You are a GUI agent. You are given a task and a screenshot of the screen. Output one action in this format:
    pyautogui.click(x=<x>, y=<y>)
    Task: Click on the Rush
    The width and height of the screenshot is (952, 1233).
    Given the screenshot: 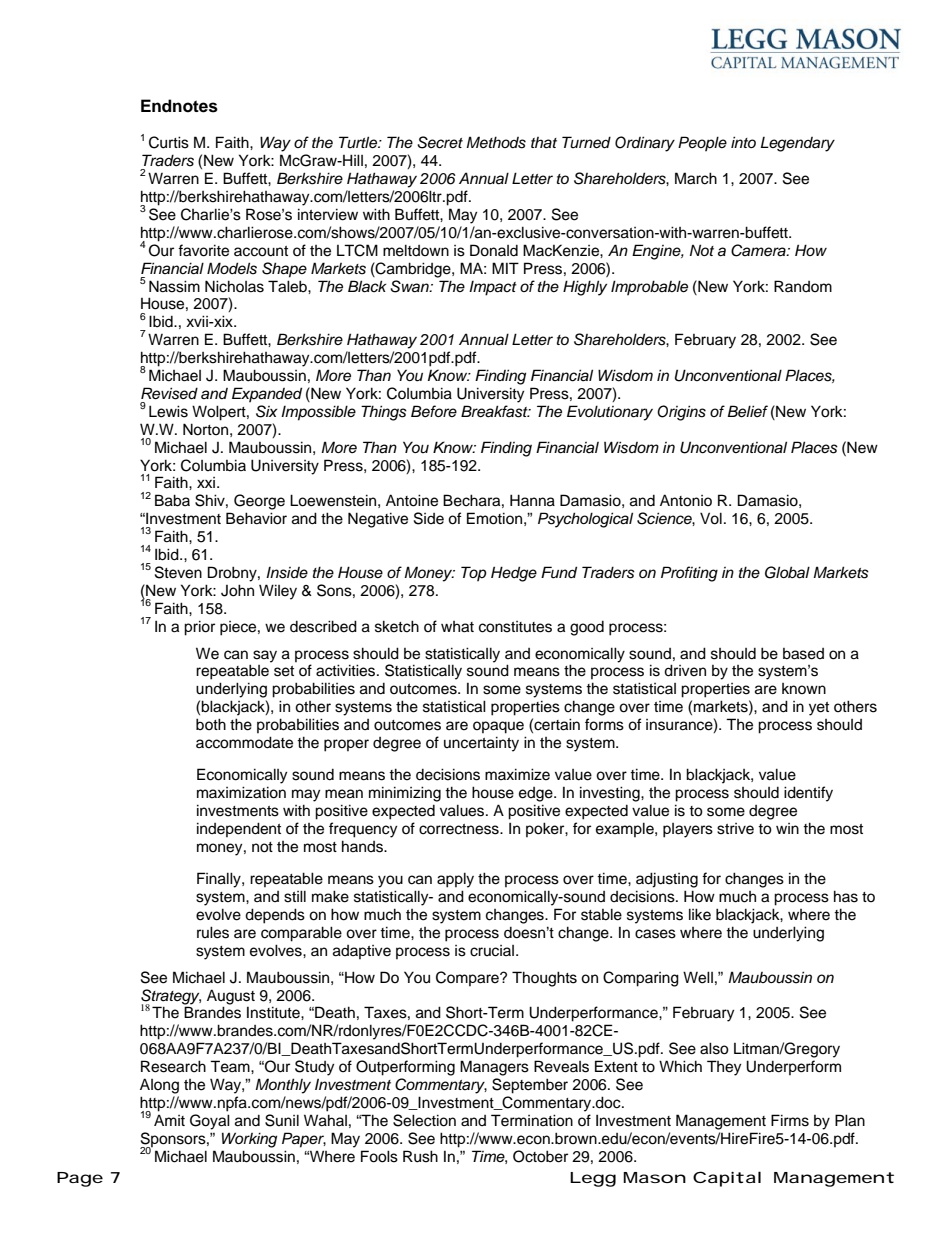 What is the action you would take?
    pyautogui.click(x=420, y=1156)
